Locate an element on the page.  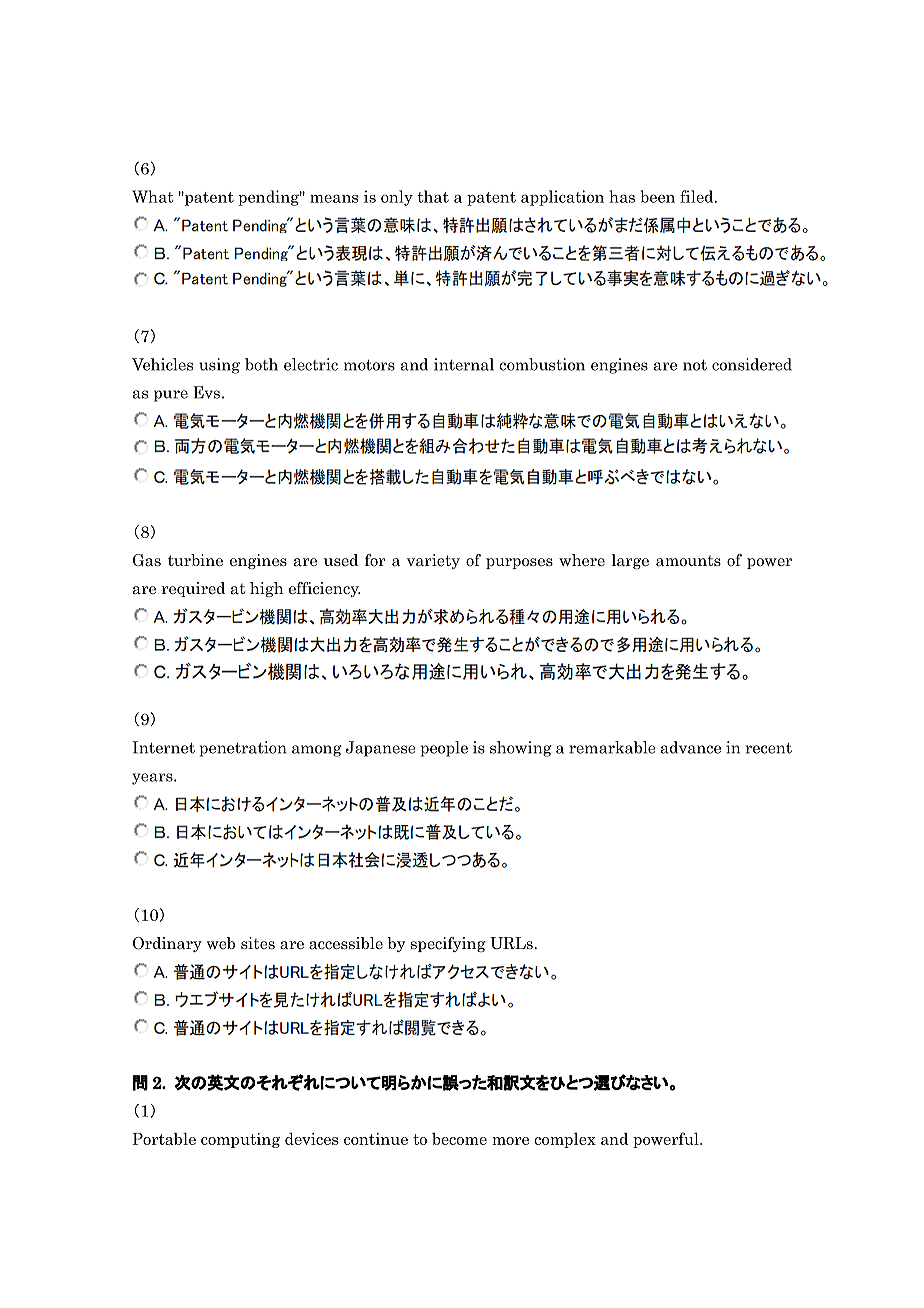
people is located at coordinates (444, 749).
